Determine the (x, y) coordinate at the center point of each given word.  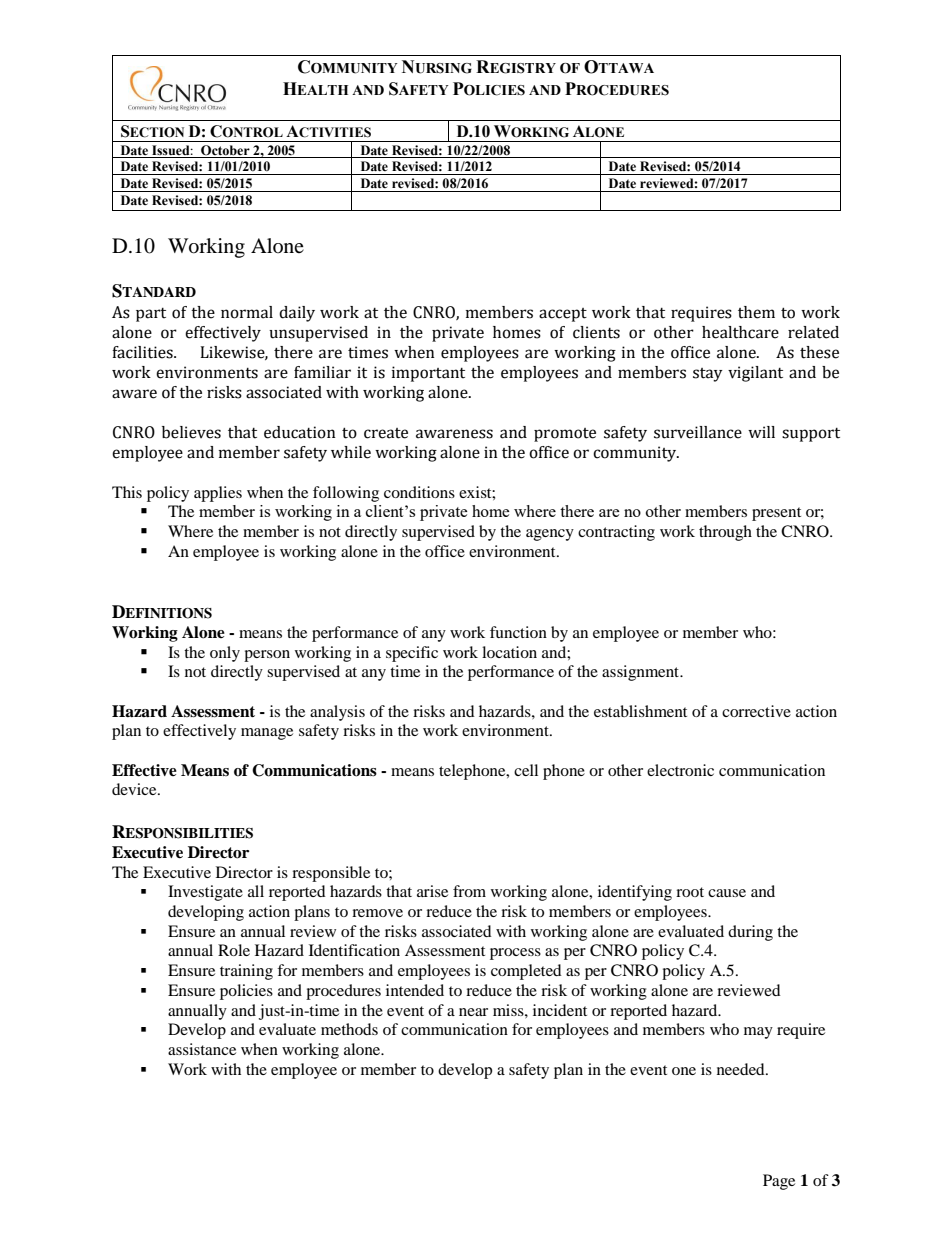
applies (218, 494)
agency (550, 535)
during (750, 933)
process (515, 954)
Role (234, 950)
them (756, 312)
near (473, 1012)
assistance (202, 1049)
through (725, 533)
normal (247, 312)
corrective (756, 711)
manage (267, 734)
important (428, 374)
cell (526, 770)
